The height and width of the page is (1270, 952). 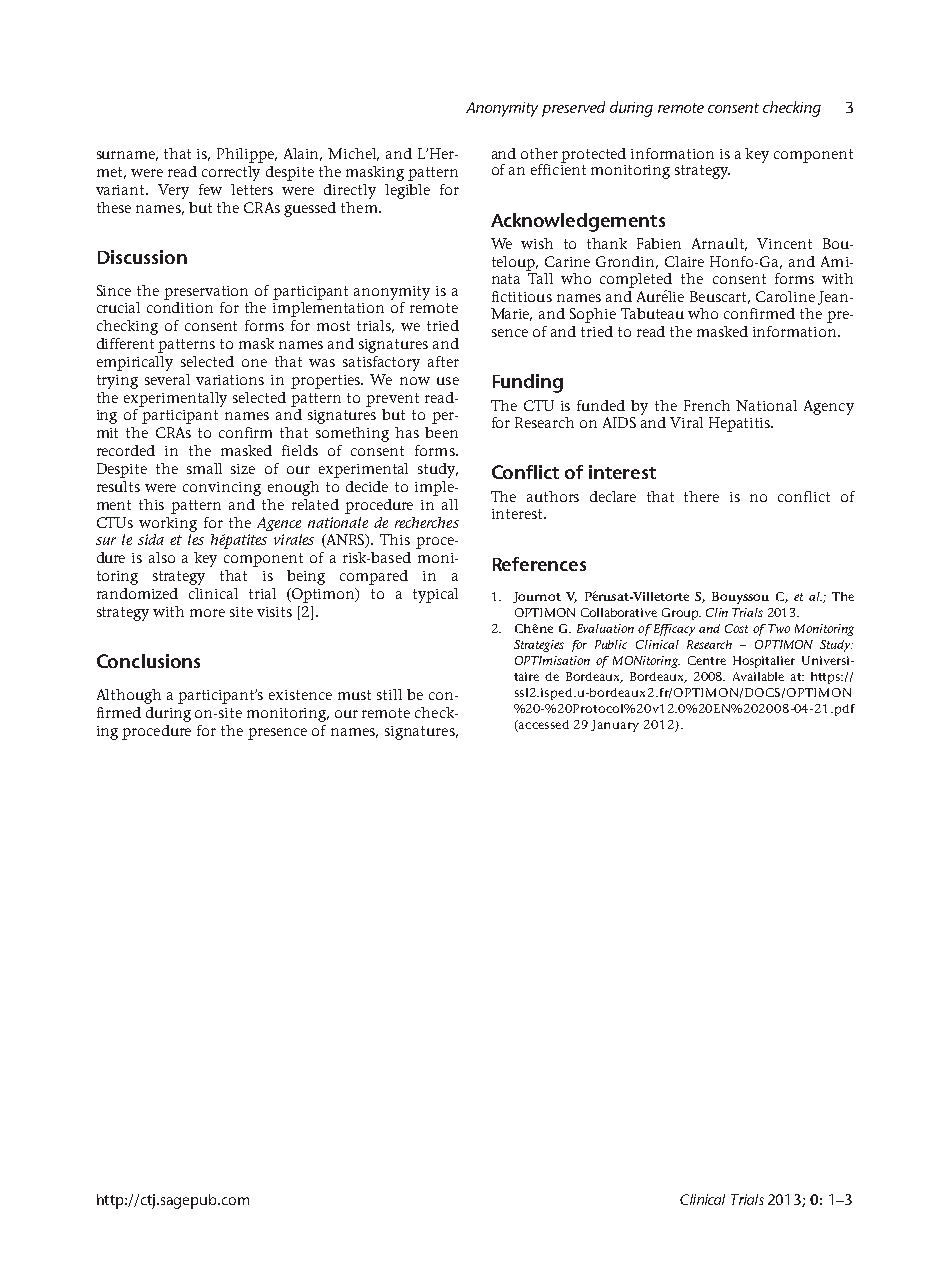 I want to click on Philippe, so click(x=247, y=155).
